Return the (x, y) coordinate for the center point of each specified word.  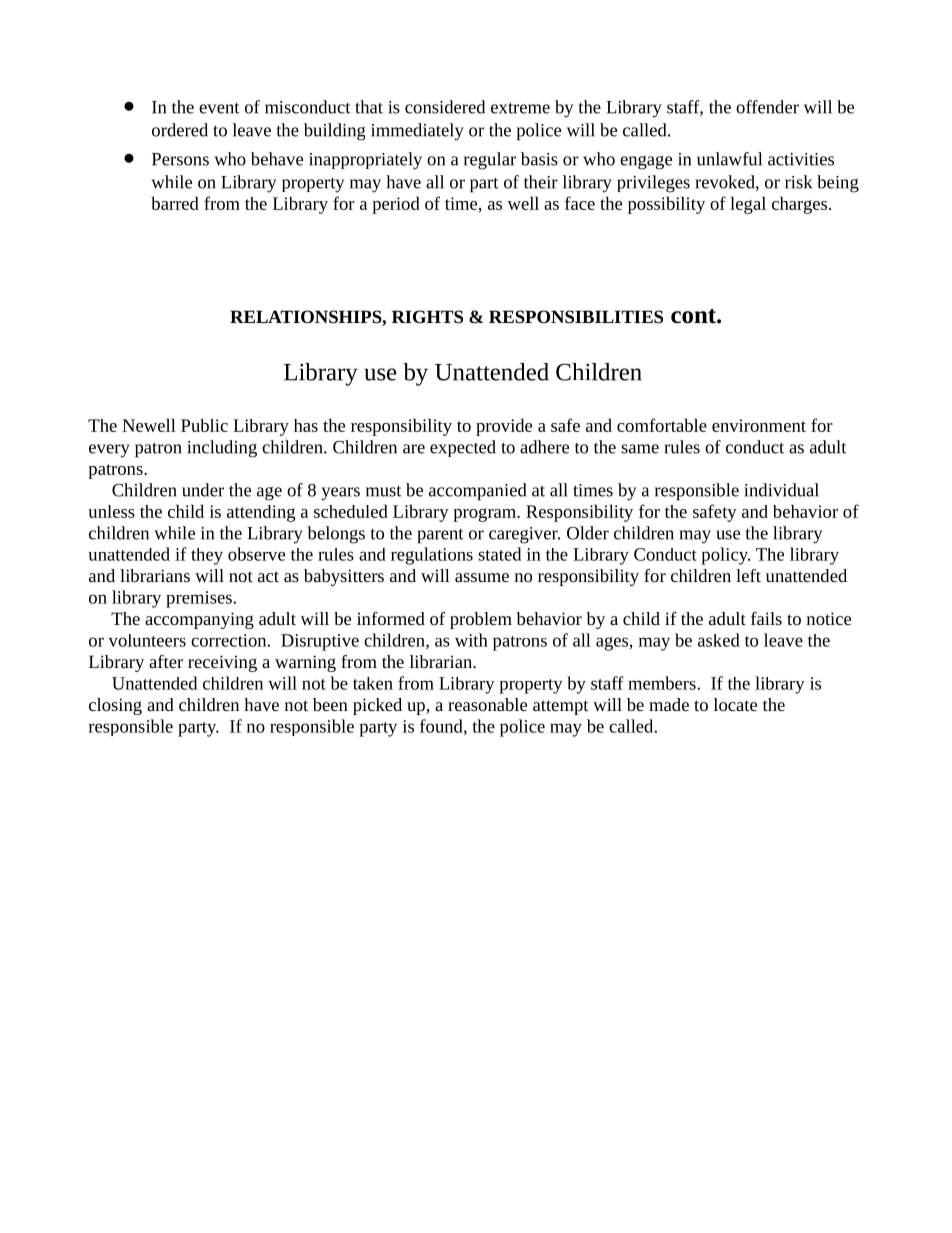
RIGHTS (427, 316)
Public (204, 425)
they (207, 556)
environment (759, 425)
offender (767, 107)
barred (175, 203)
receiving (222, 663)
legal (748, 205)
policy (725, 556)
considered (445, 107)
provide (504, 427)
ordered (180, 130)
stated (499, 554)
